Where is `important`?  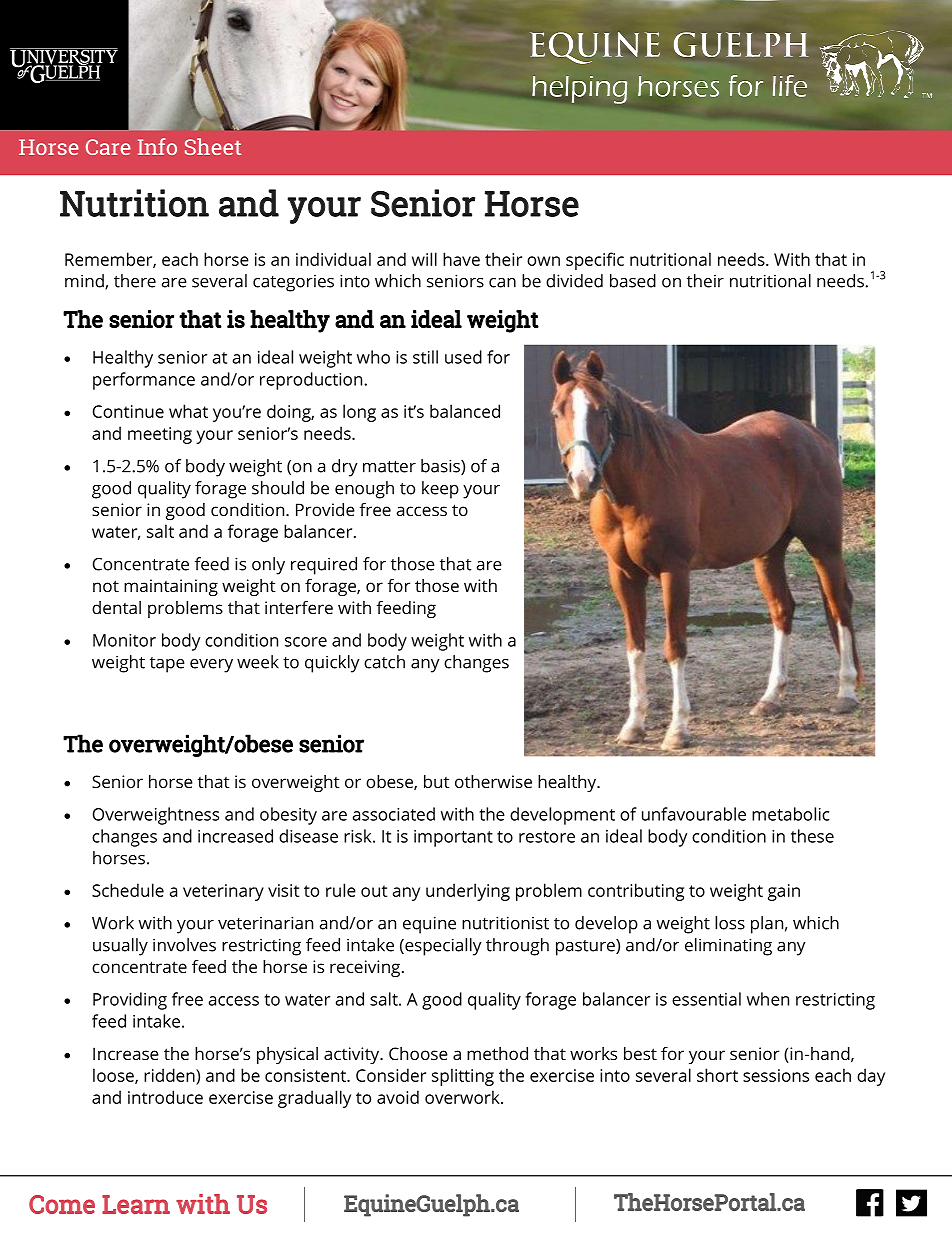 important is located at coordinates (453, 838).
